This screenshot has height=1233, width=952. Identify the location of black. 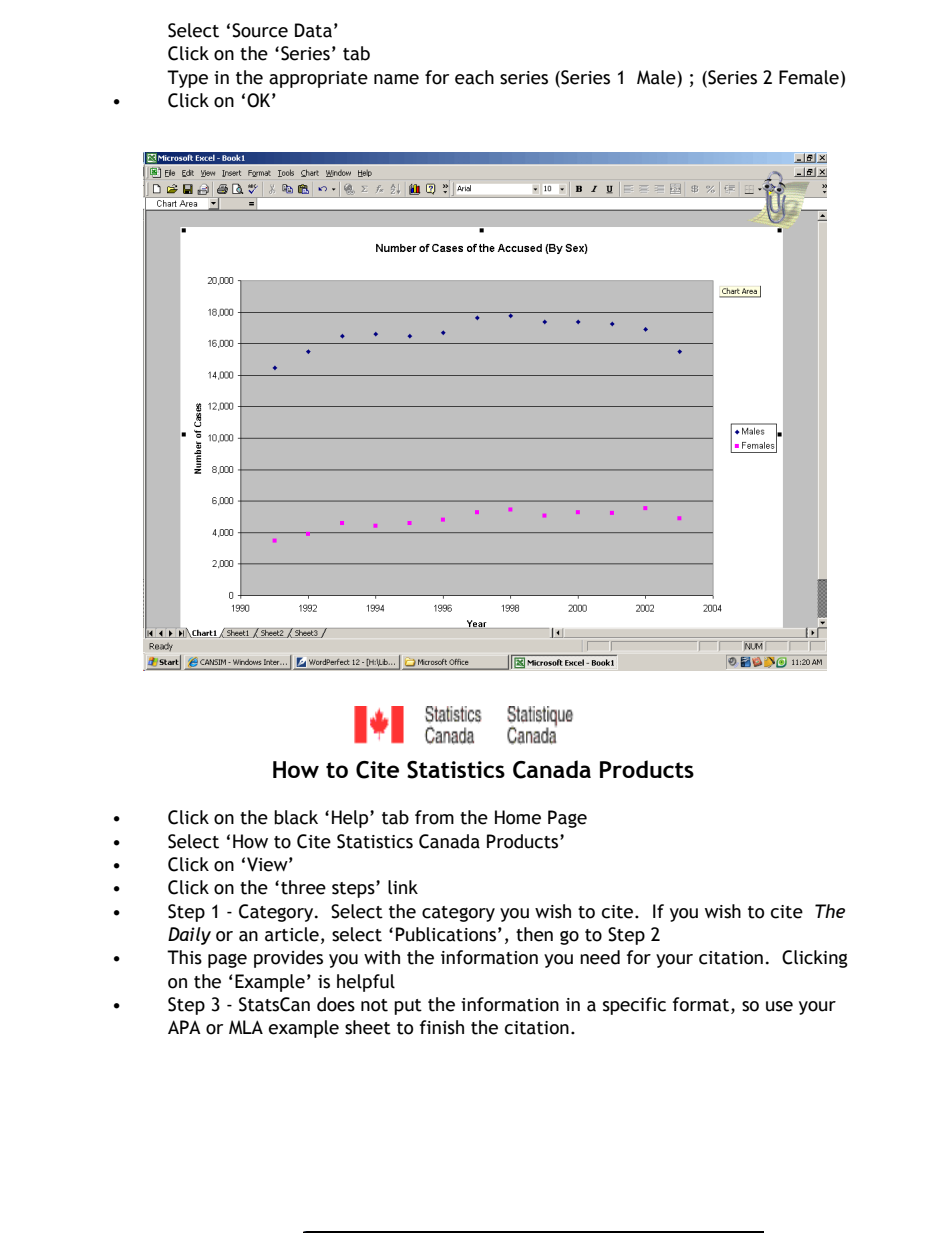
(296, 817).
